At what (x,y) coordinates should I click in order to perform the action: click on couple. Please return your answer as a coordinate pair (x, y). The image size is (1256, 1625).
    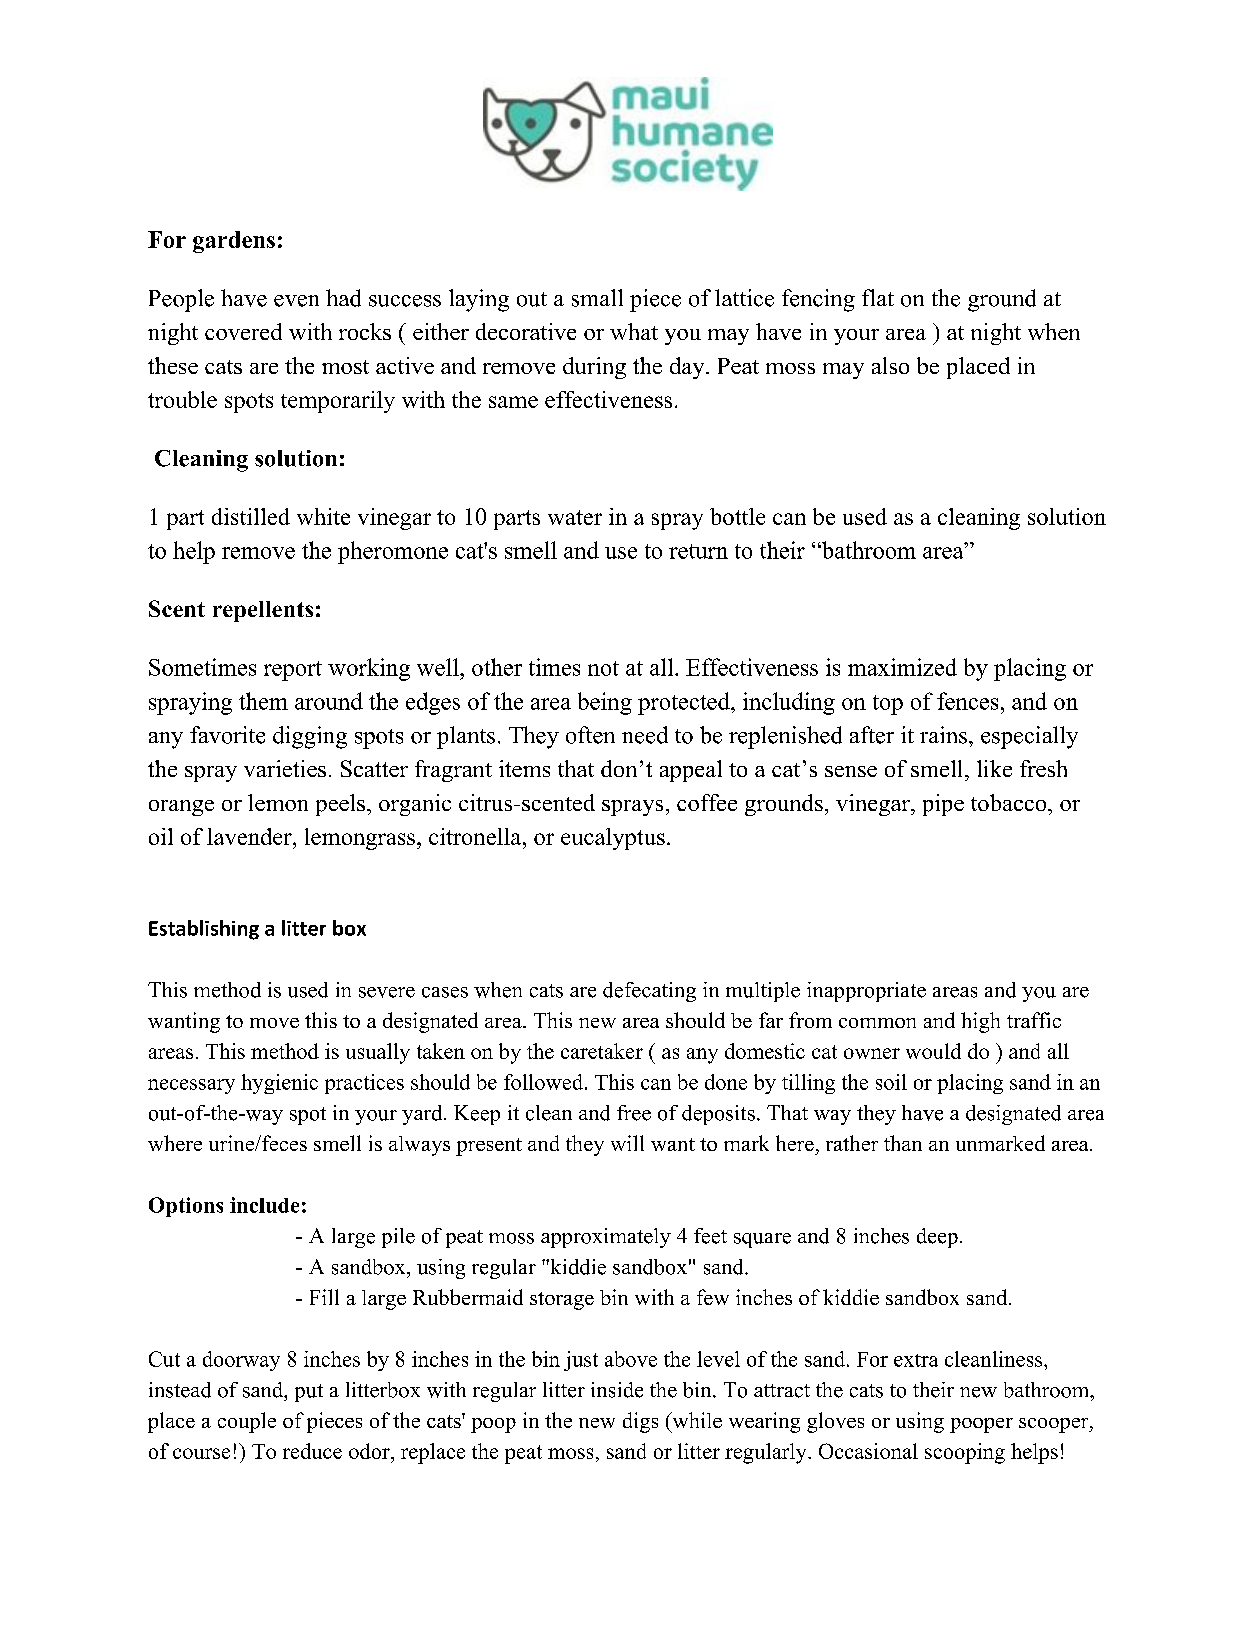
    Looking at the image, I should click on (247, 1422).
